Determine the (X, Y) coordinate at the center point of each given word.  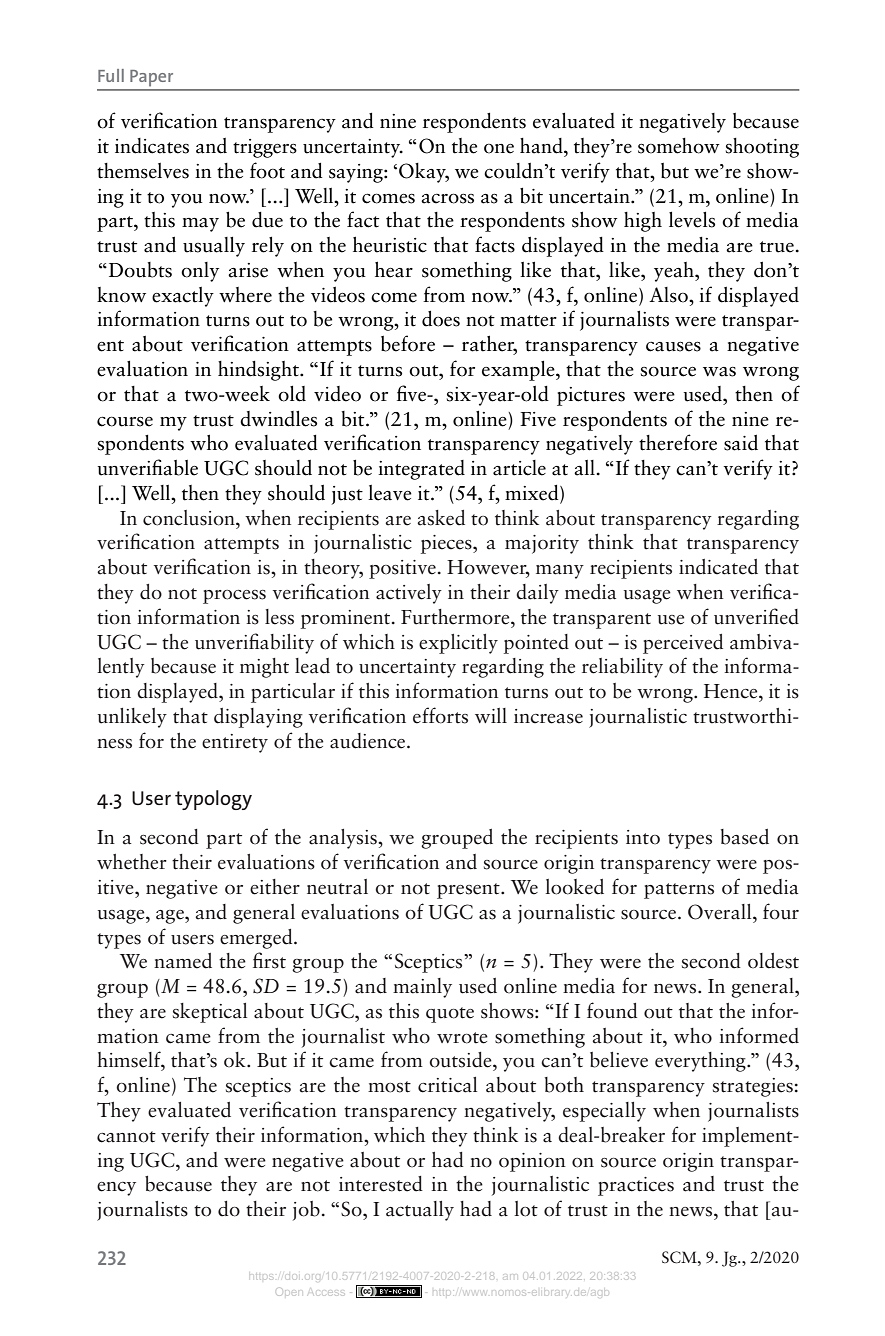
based (745, 837)
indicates (152, 146)
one (499, 149)
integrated (421, 470)
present (469, 891)
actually (420, 1211)
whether (132, 862)
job (306, 1211)
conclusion (190, 518)
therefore (678, 442)
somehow (679, 146)
